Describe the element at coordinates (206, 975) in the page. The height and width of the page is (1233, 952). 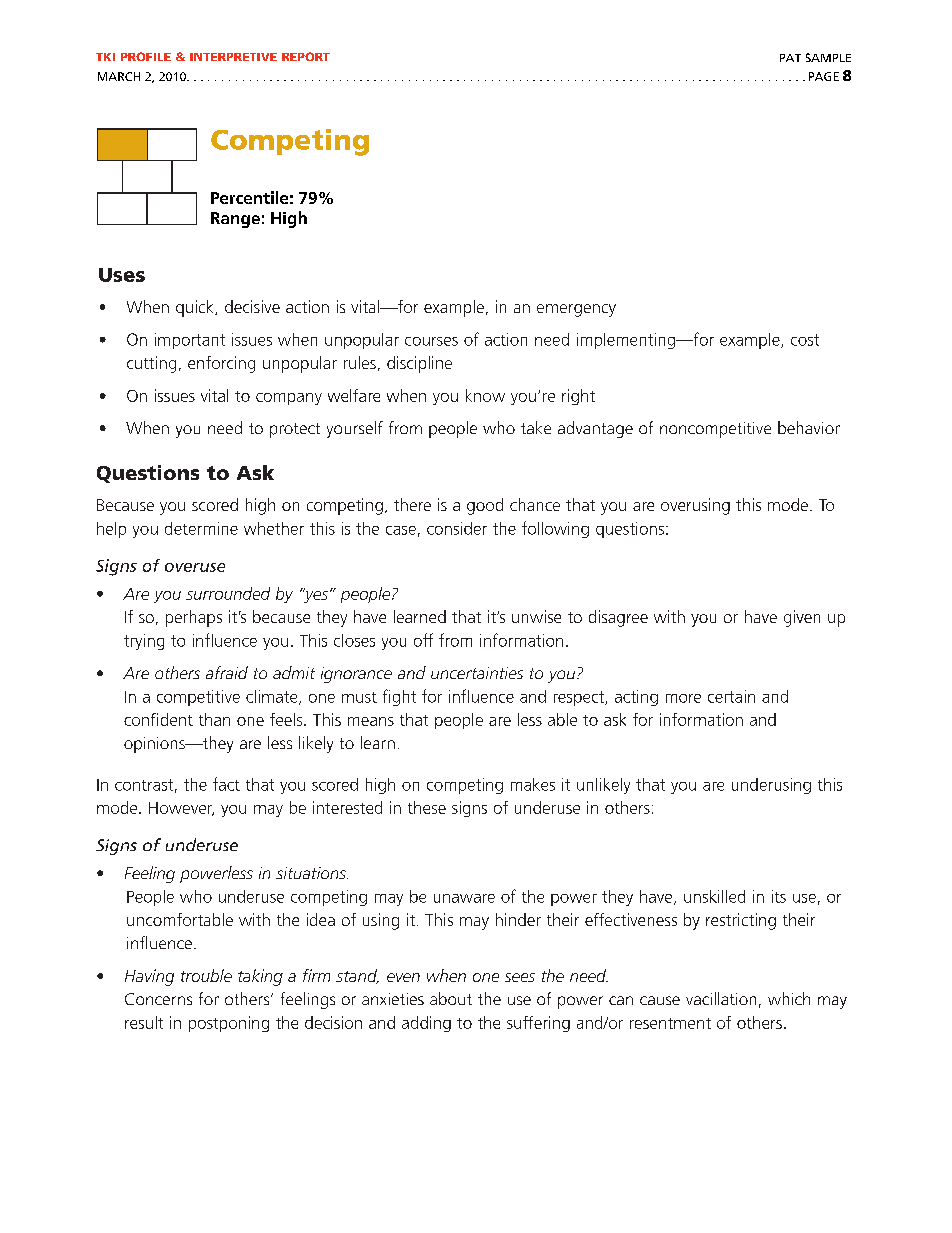
I see `trouble` at that location.
